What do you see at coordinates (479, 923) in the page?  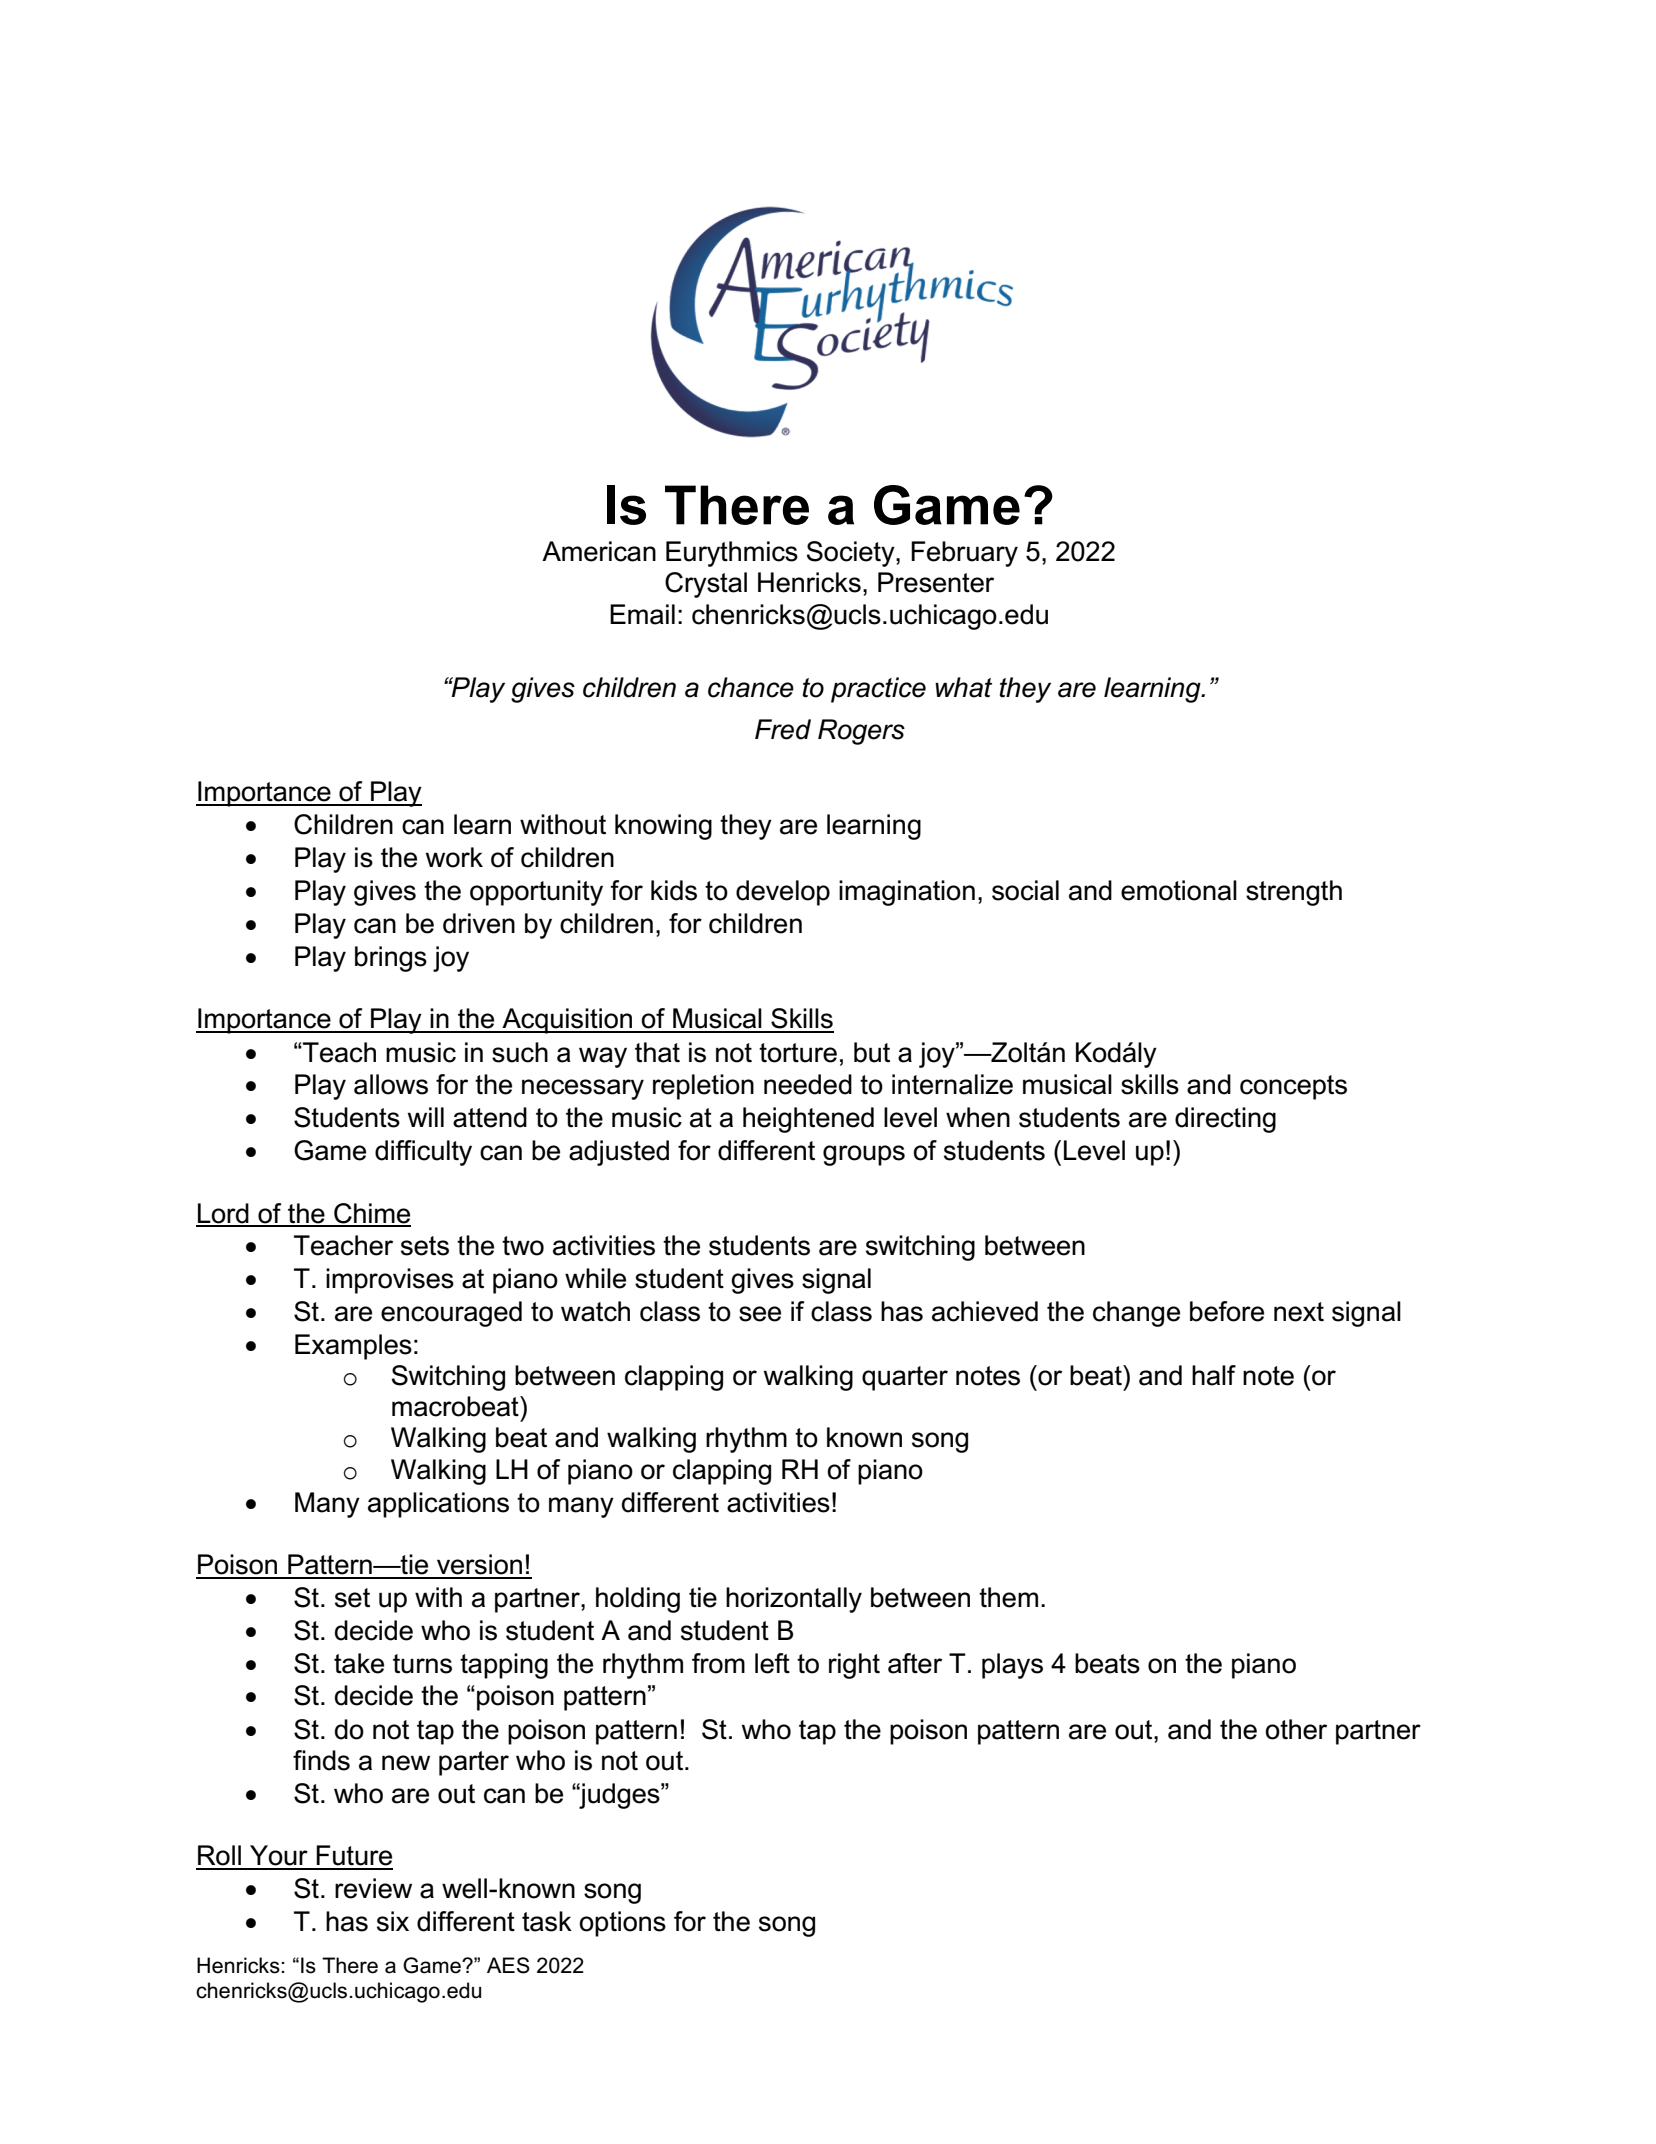 I see `driven` at bounding box center [479, 923].
